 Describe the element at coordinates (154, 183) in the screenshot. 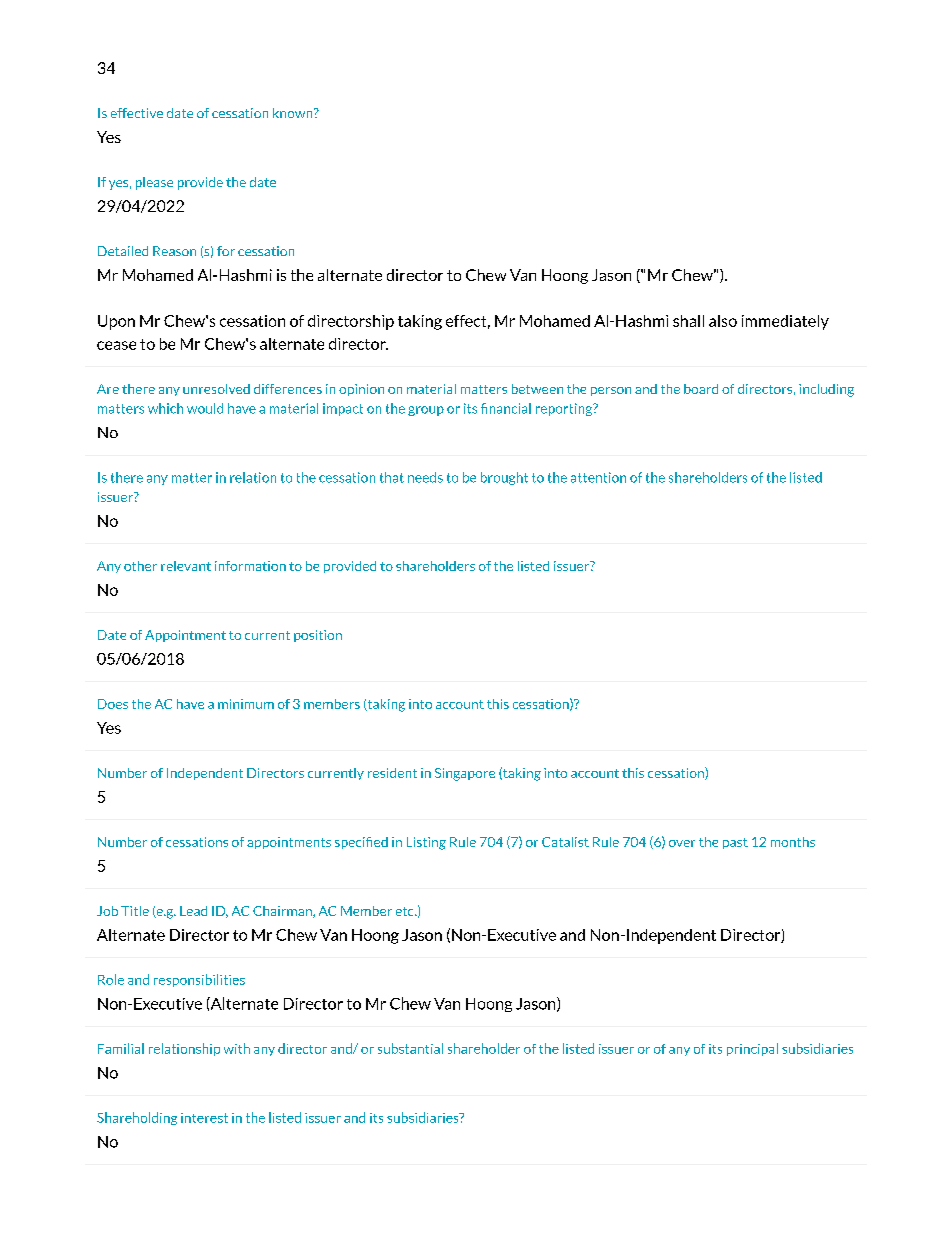

I see `please` at that location.
